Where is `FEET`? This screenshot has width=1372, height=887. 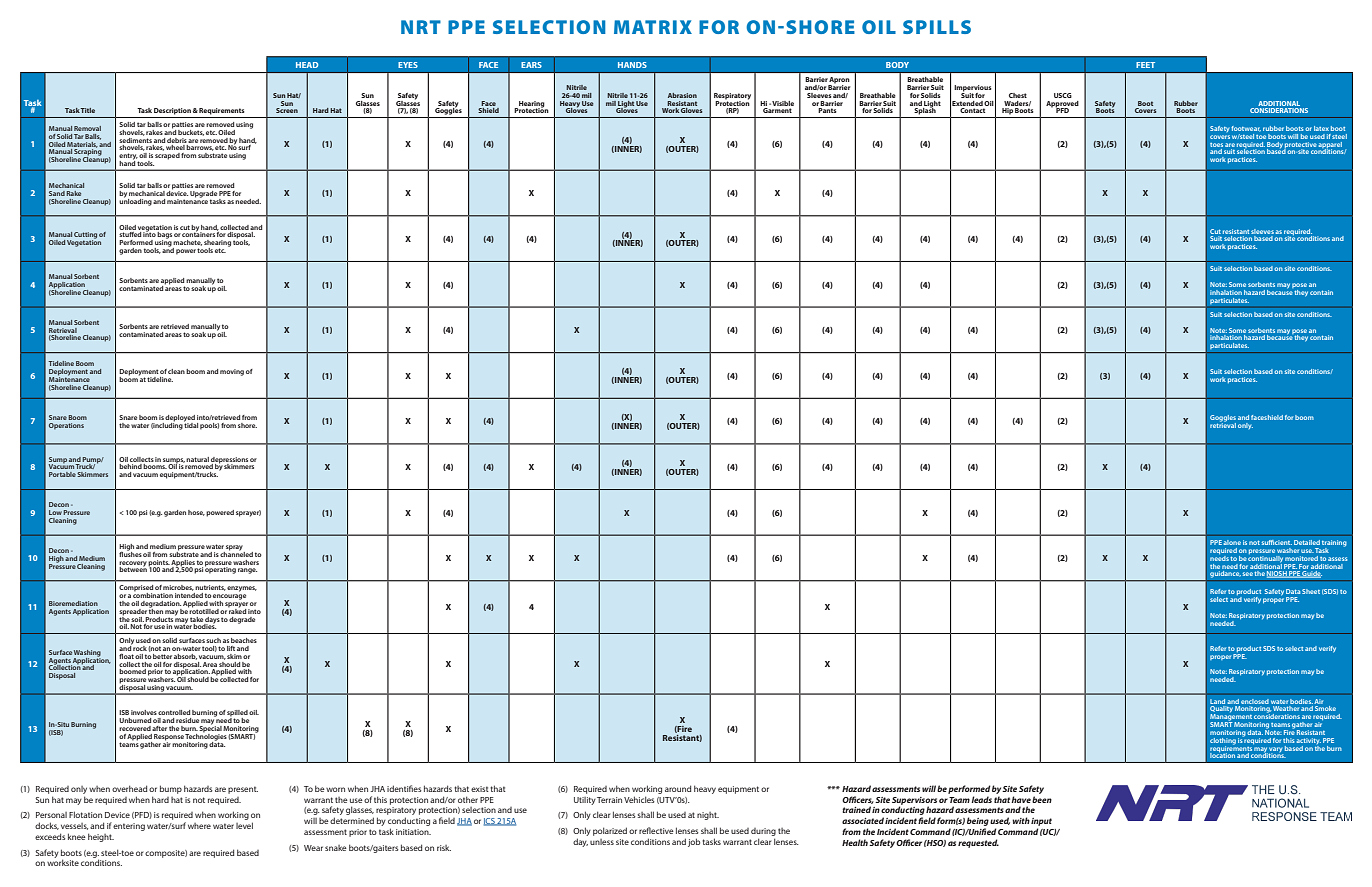 FEET is located at coordinates (1145, 65).
